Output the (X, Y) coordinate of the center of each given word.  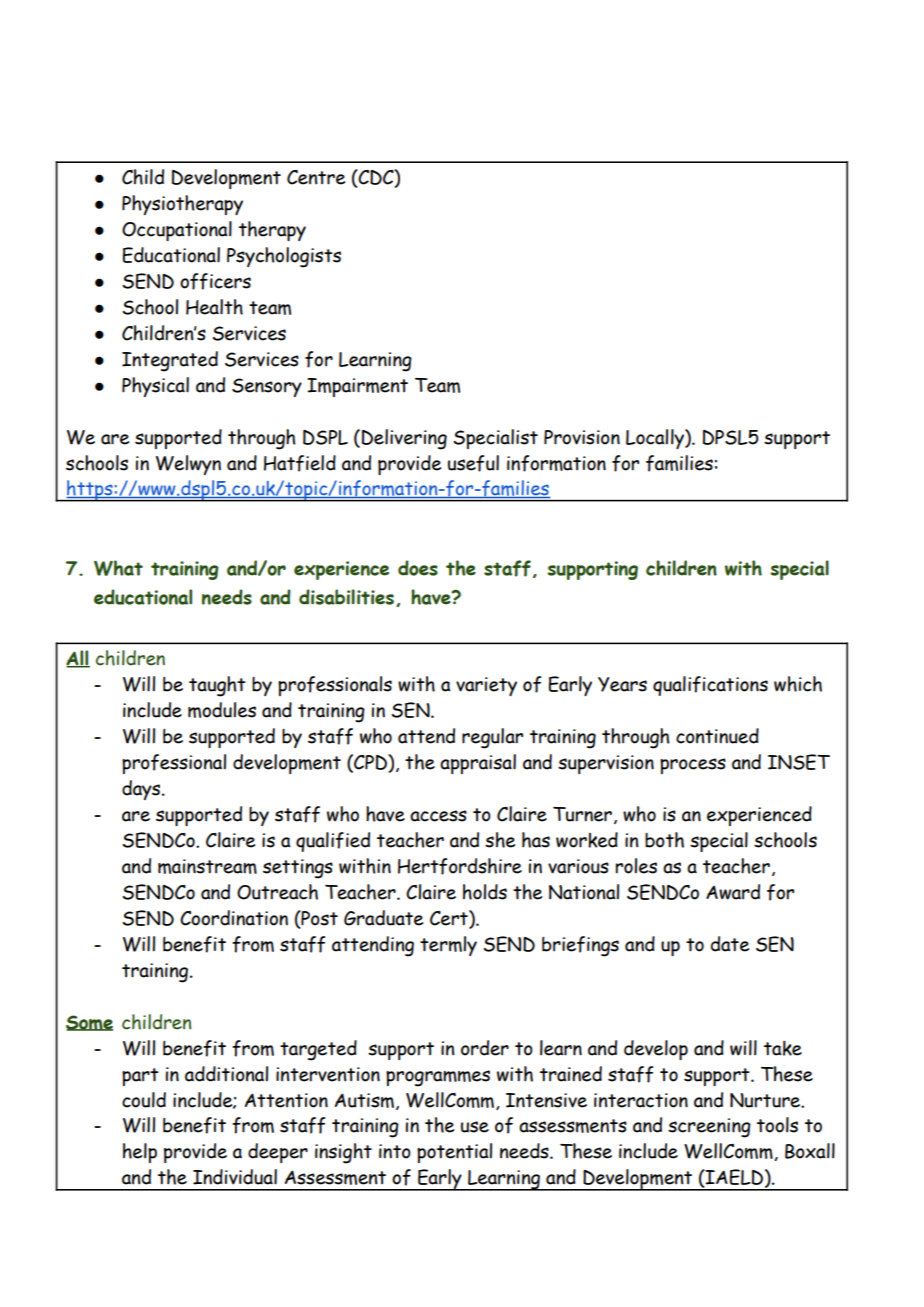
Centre (316, 177)
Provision (582, 437)
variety (486, 686)
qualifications (710, 686)
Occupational (177, 231)
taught (217, 686)
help (140, 1153)
